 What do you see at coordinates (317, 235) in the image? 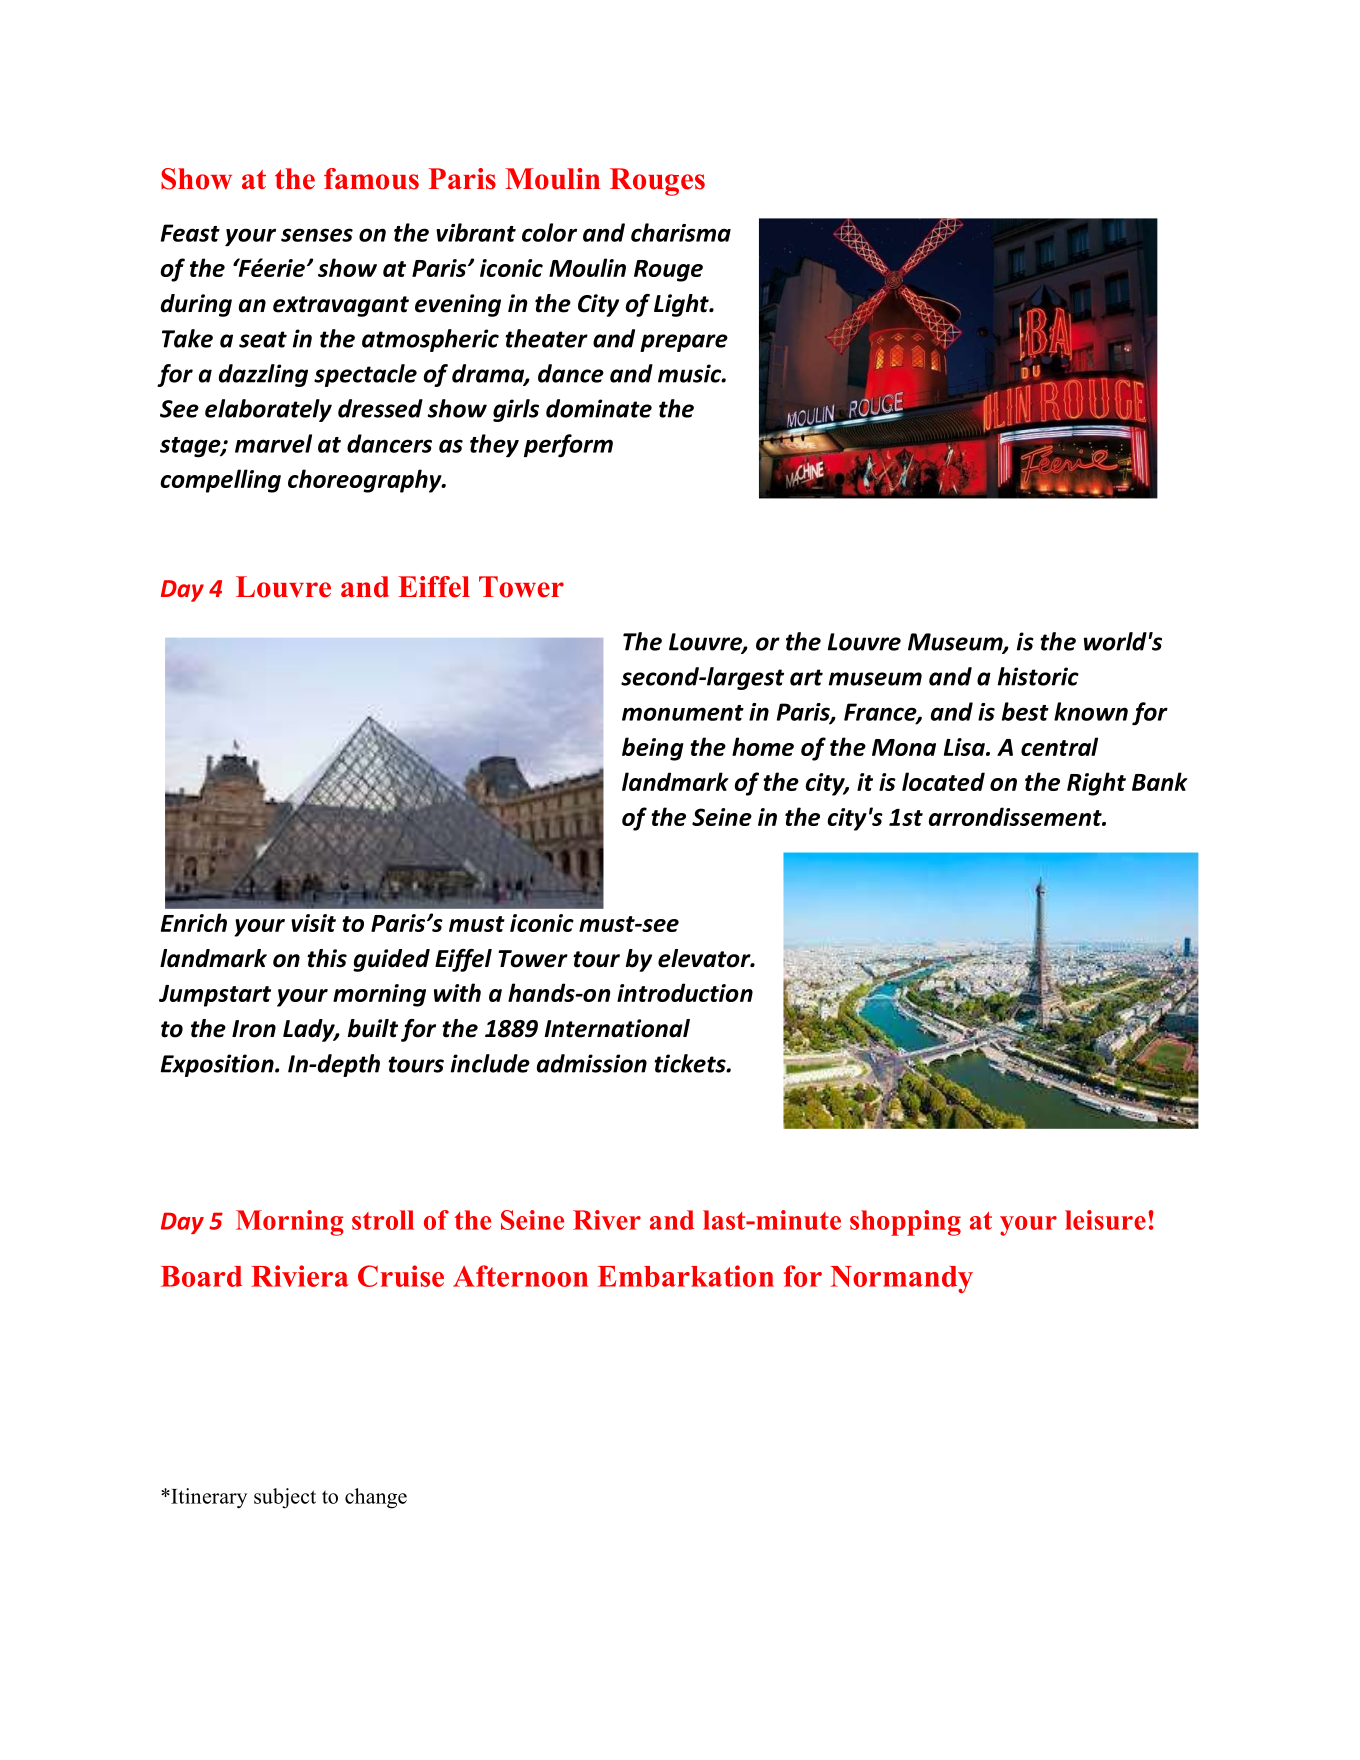
I see `senses` at bounding box center [317, 235].
